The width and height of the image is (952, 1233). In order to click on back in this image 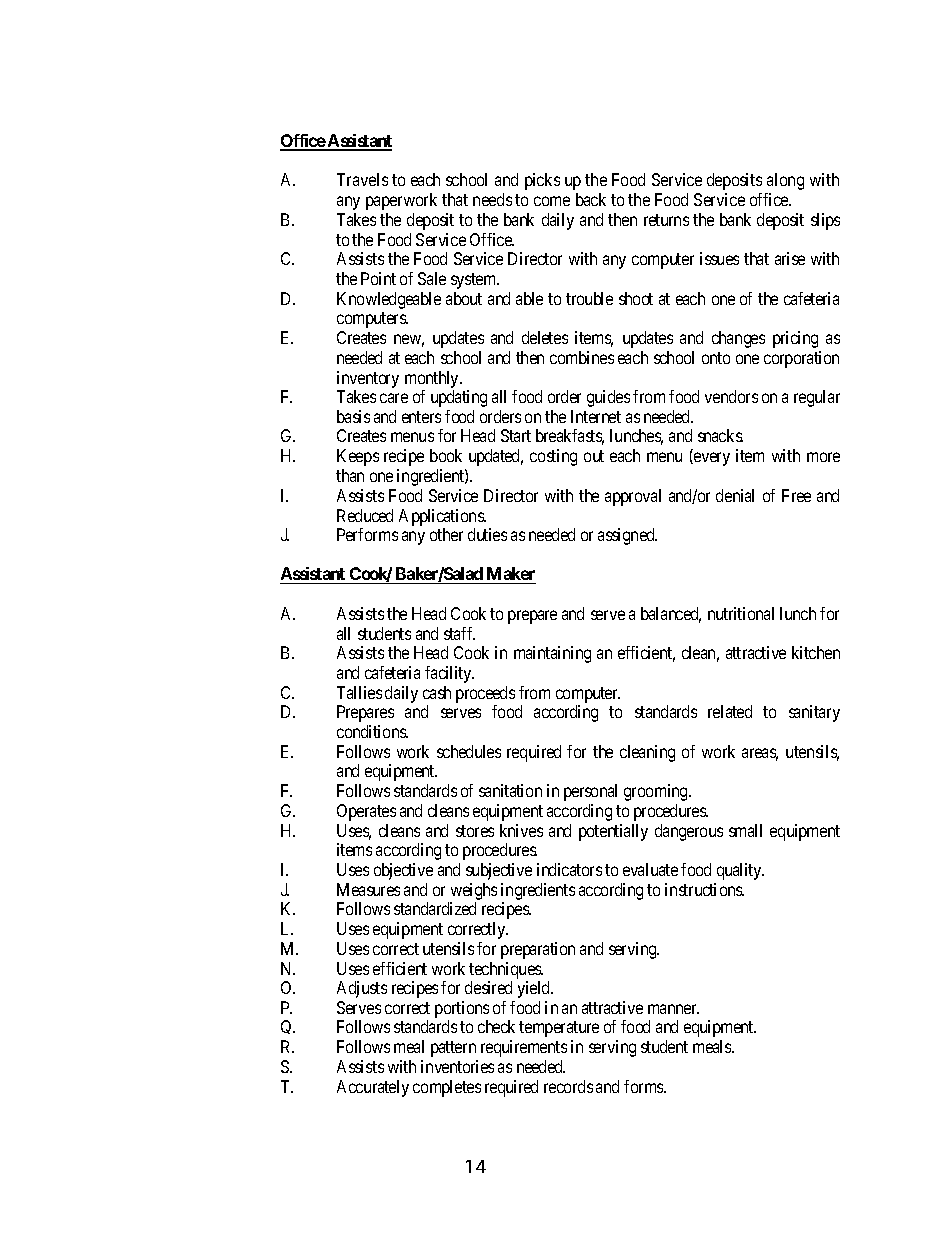, I will do `click(591, 199)`.
